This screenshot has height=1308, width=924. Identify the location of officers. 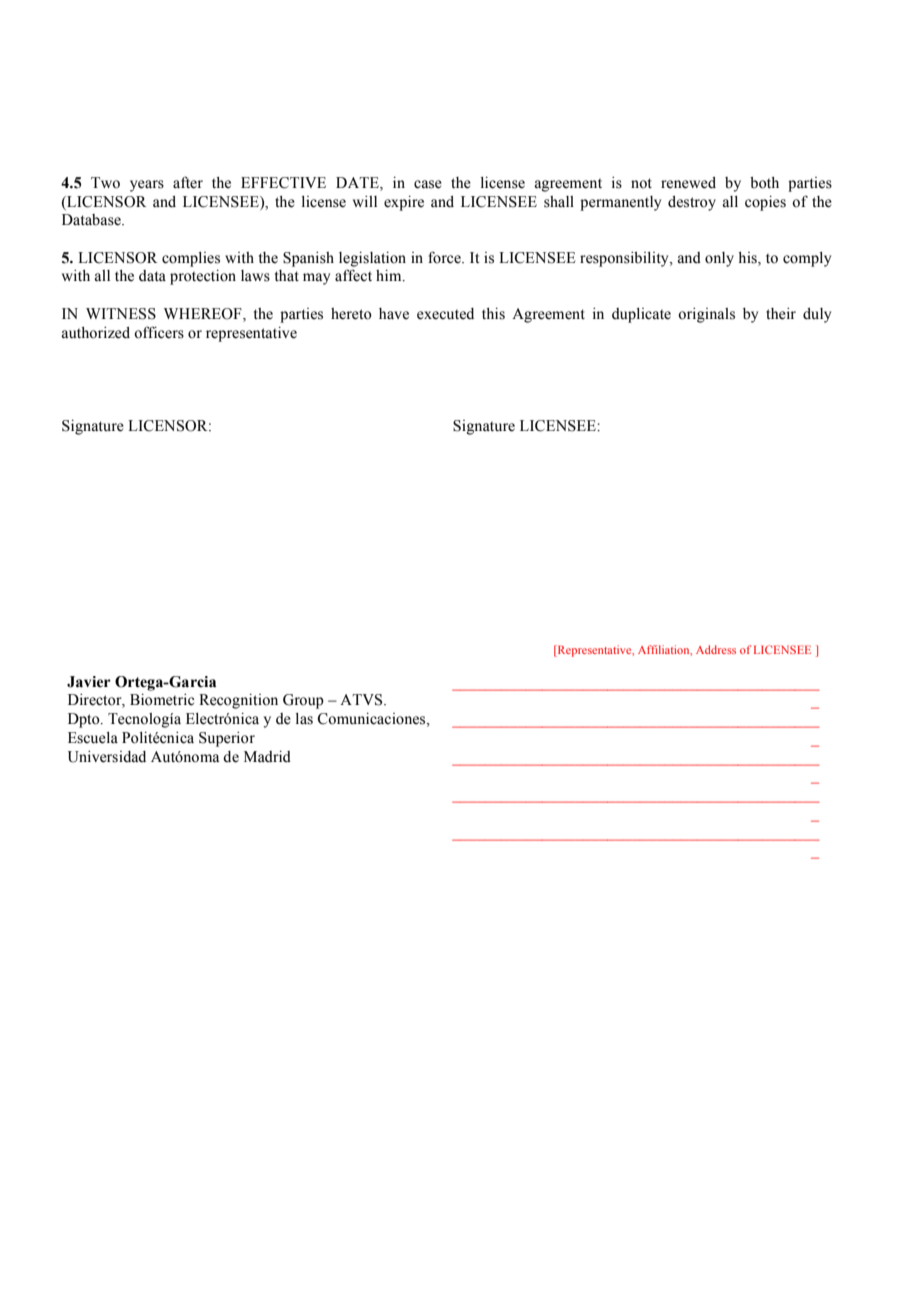
(159, 332).
